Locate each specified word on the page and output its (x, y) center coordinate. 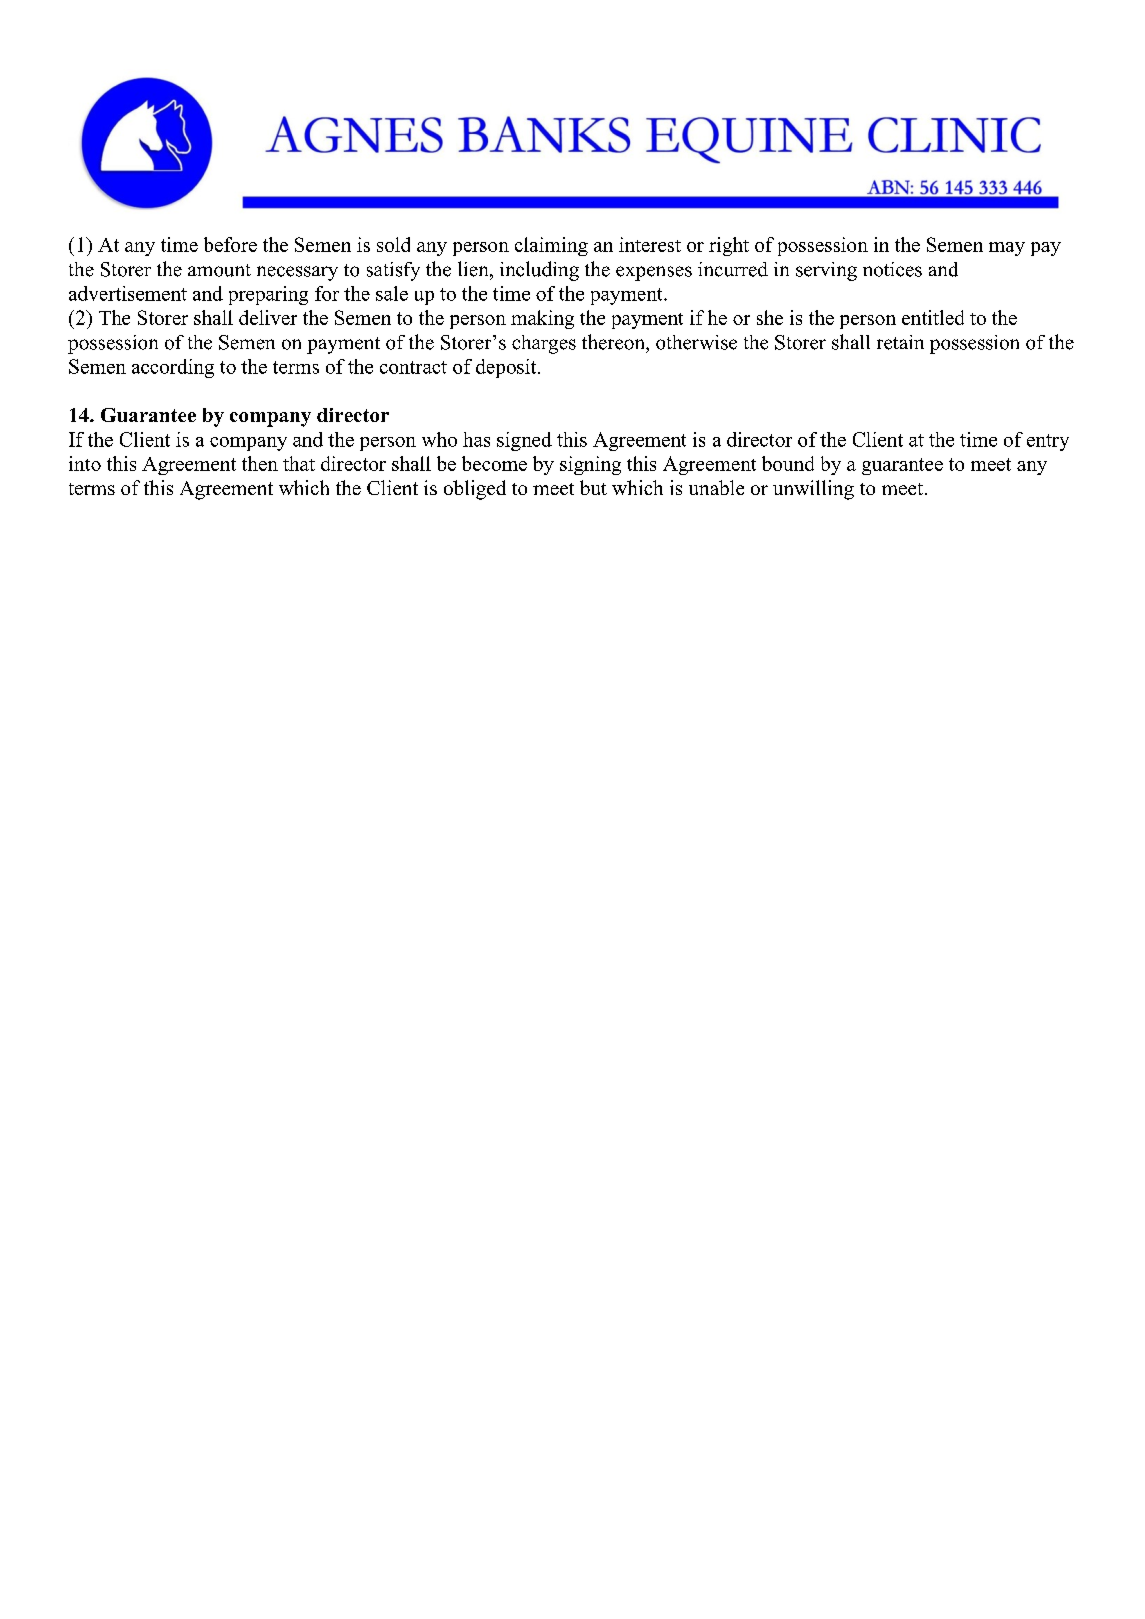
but (593, 487)
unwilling (813, 490)
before (230, 244)
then (260, 463)
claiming (551, 246)
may (1007, 249)
